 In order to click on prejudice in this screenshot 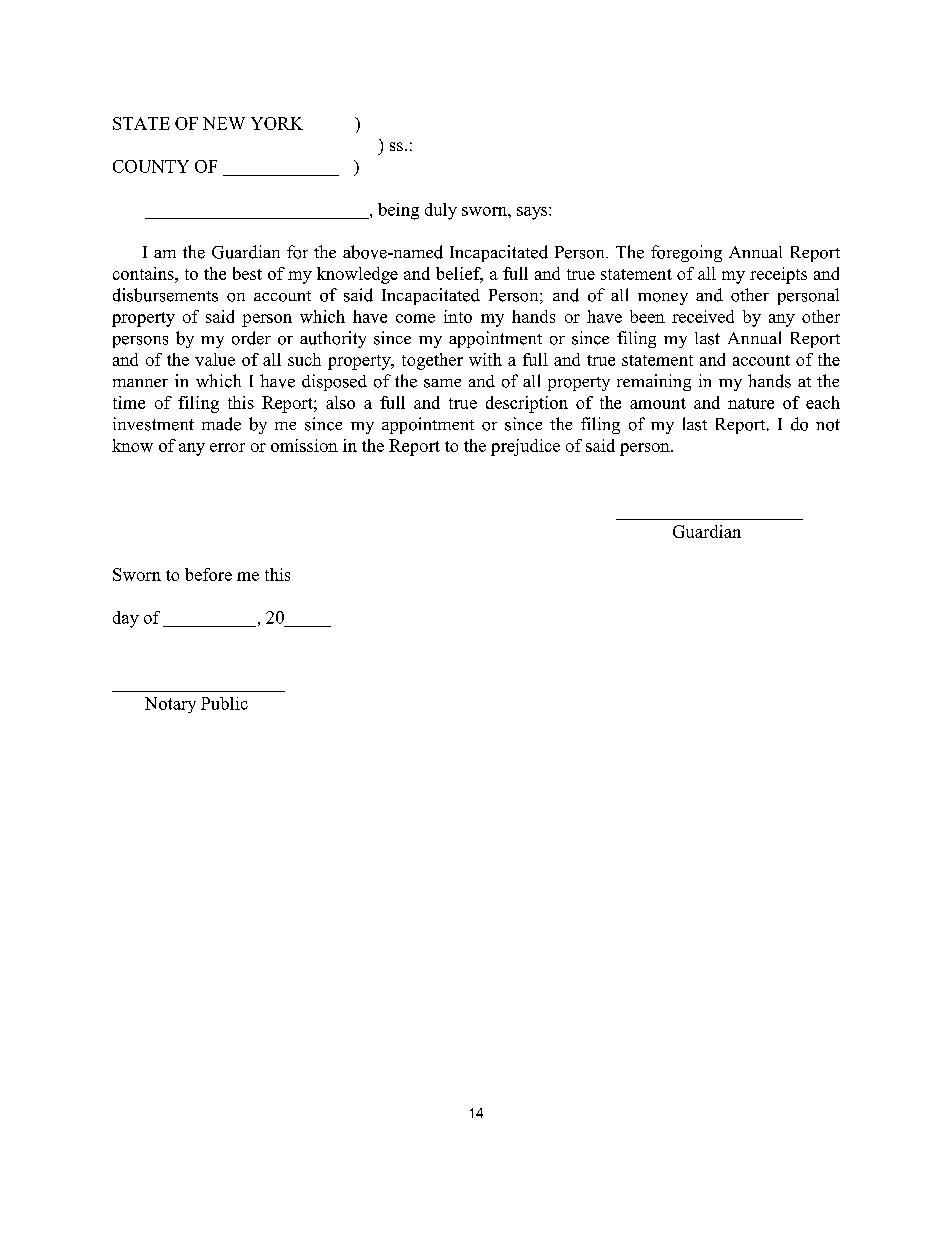, I will do `click(525, 447)`.
